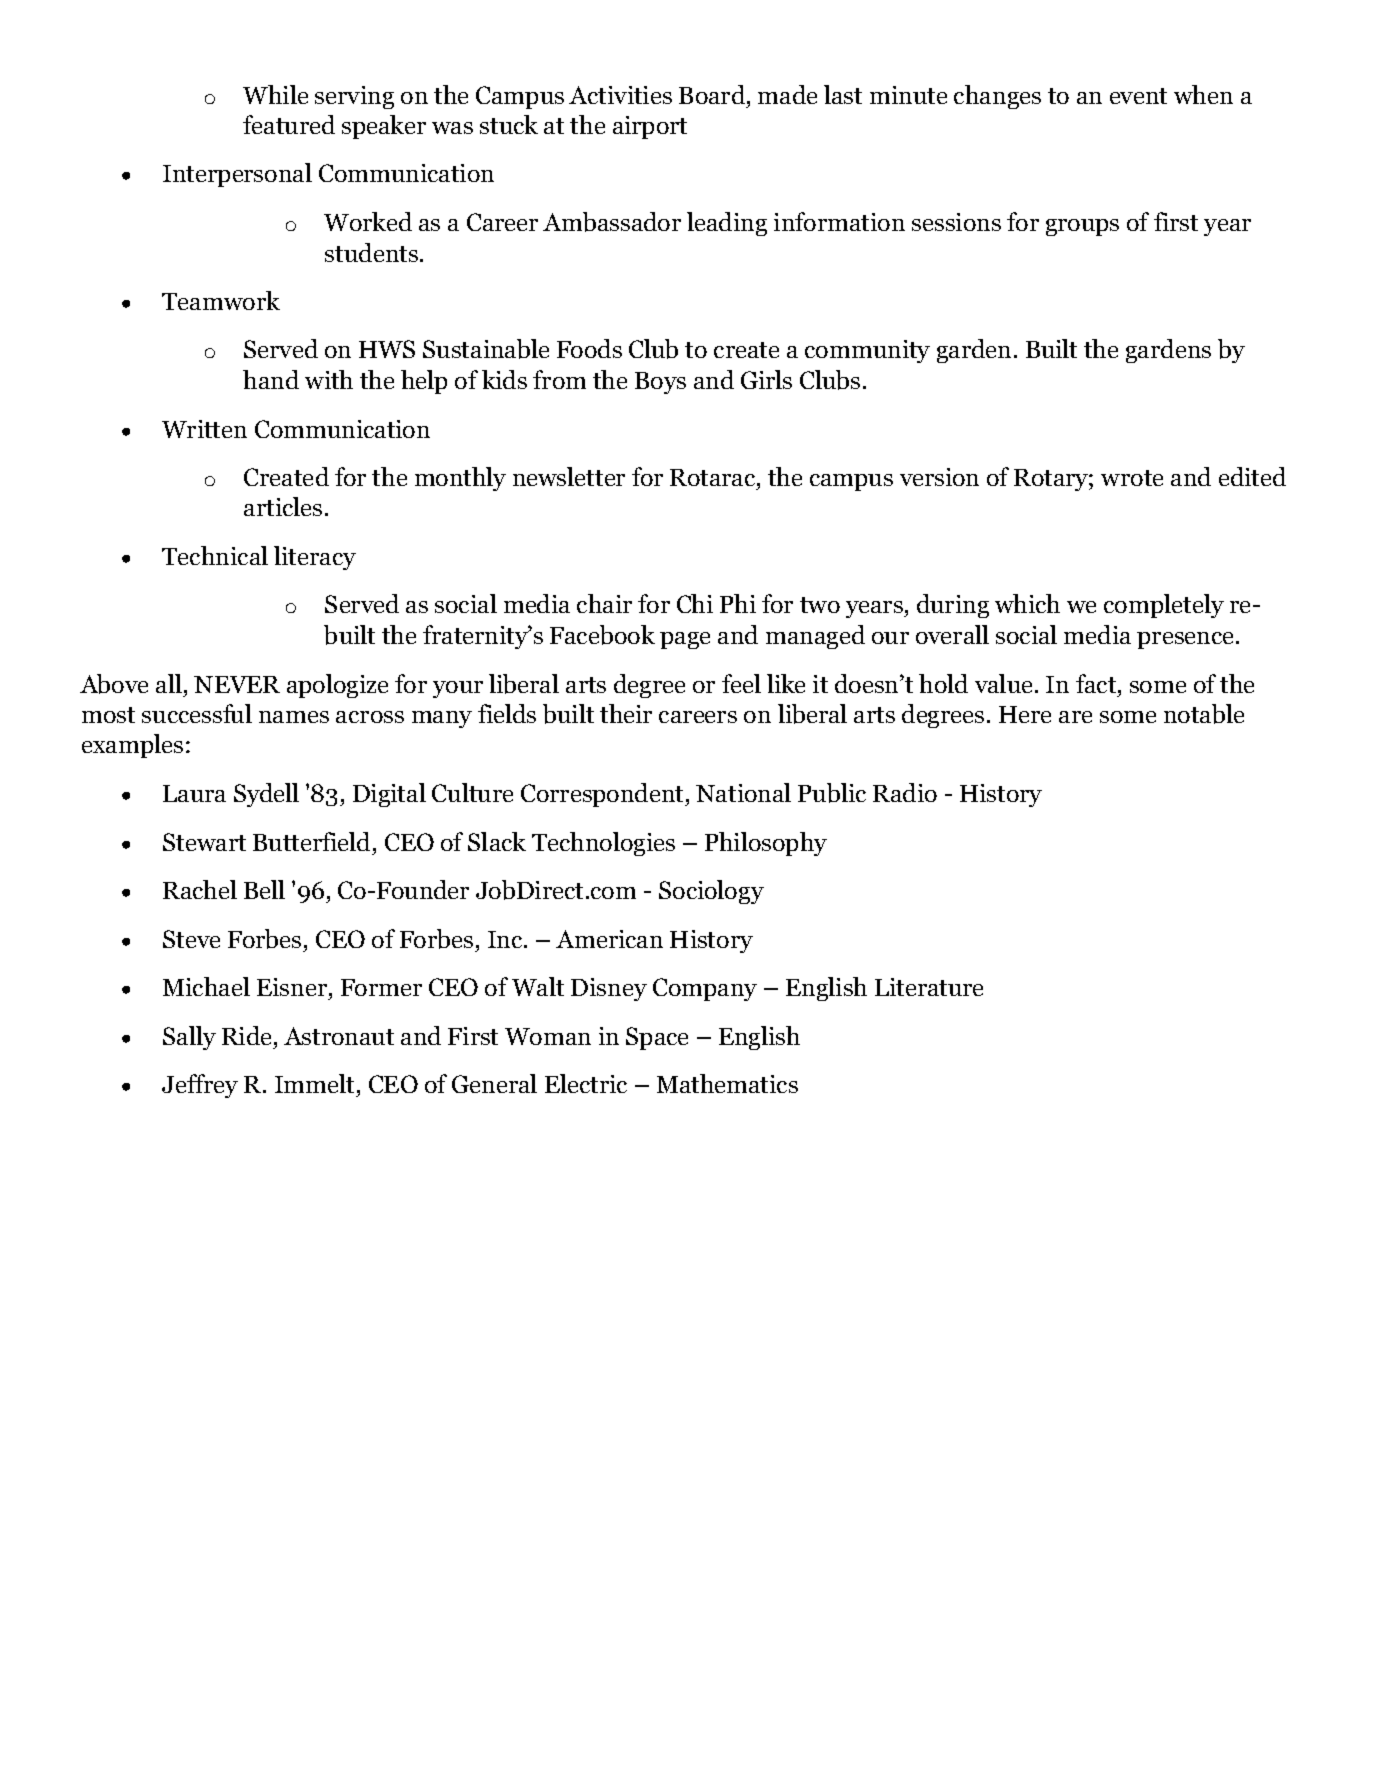  I want to click on featured, so click(289, 124).
